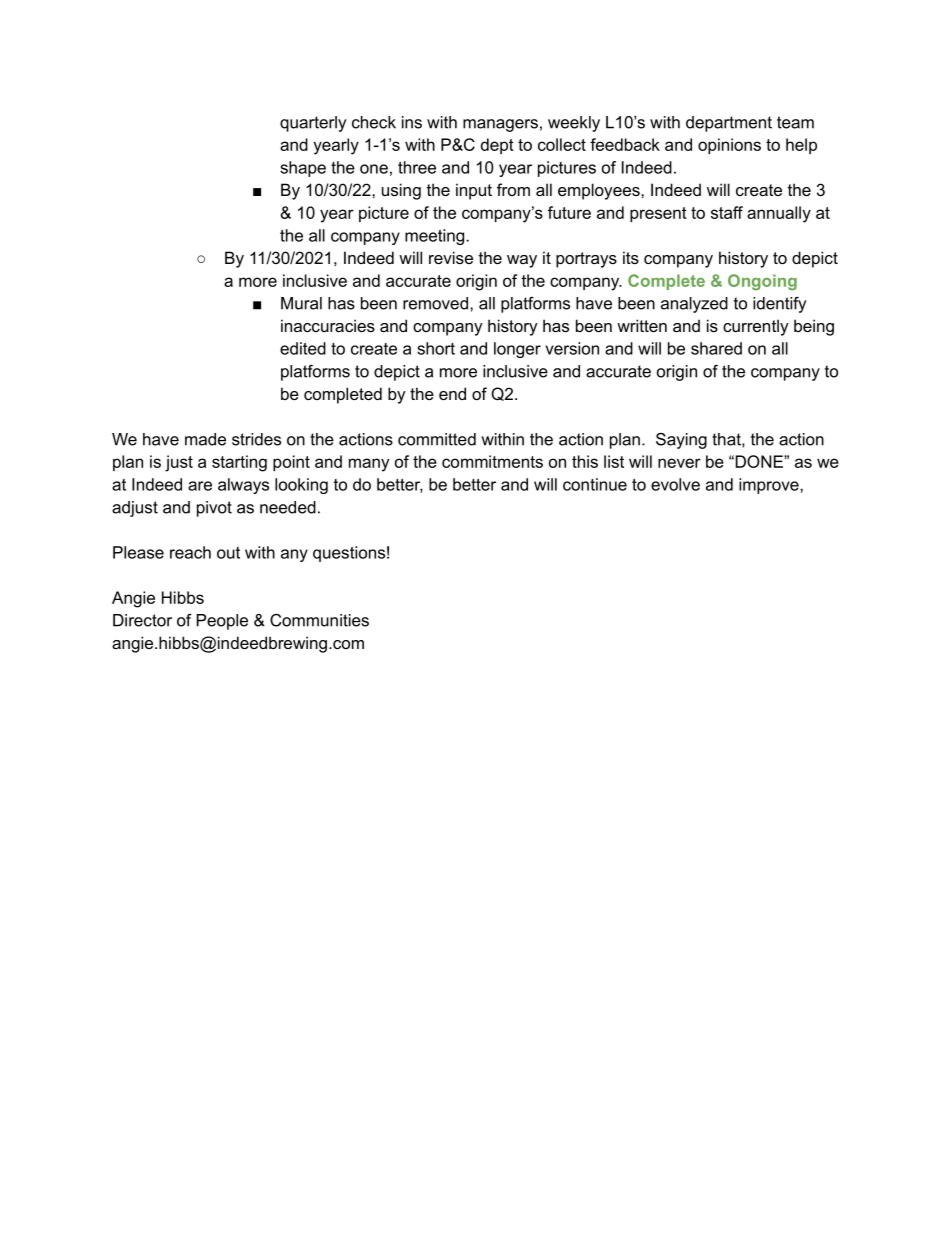 This page has width=952, height=1233. What do you see at coordinates (452, 393) in the page?
I see `end` at bounding box center [452, 393].
